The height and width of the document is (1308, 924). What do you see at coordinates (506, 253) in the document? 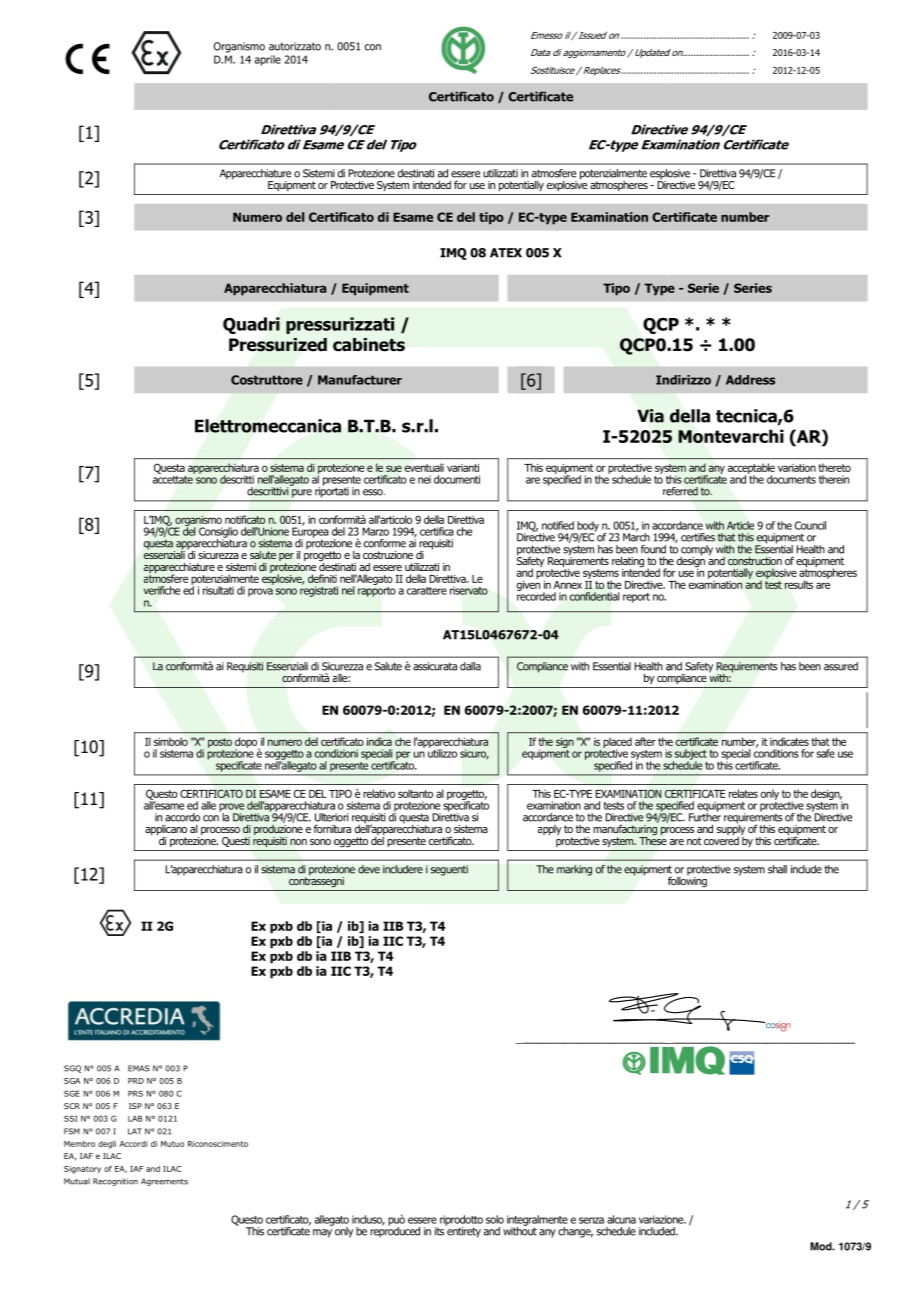
I see `ATEX` at bounding box center [506, 253].
